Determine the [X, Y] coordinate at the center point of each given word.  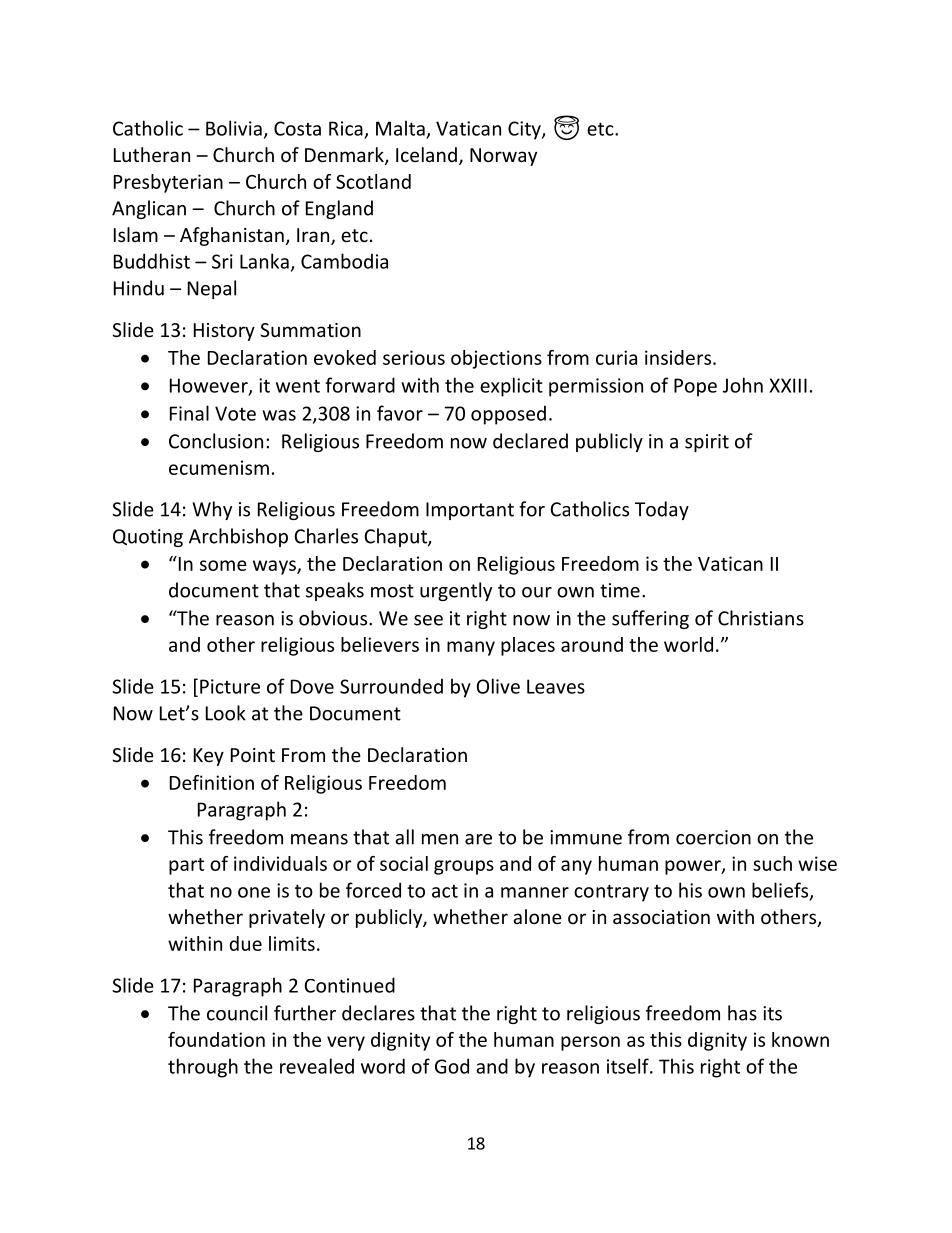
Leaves [556, 686]
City [525, 130]
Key [209, 757]
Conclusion [216, 441]
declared [530, 441]
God [452, 1066]
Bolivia [234, 128]
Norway [503, 157]
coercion [713, 837]
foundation [216, 1039]
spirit [707, 443]
